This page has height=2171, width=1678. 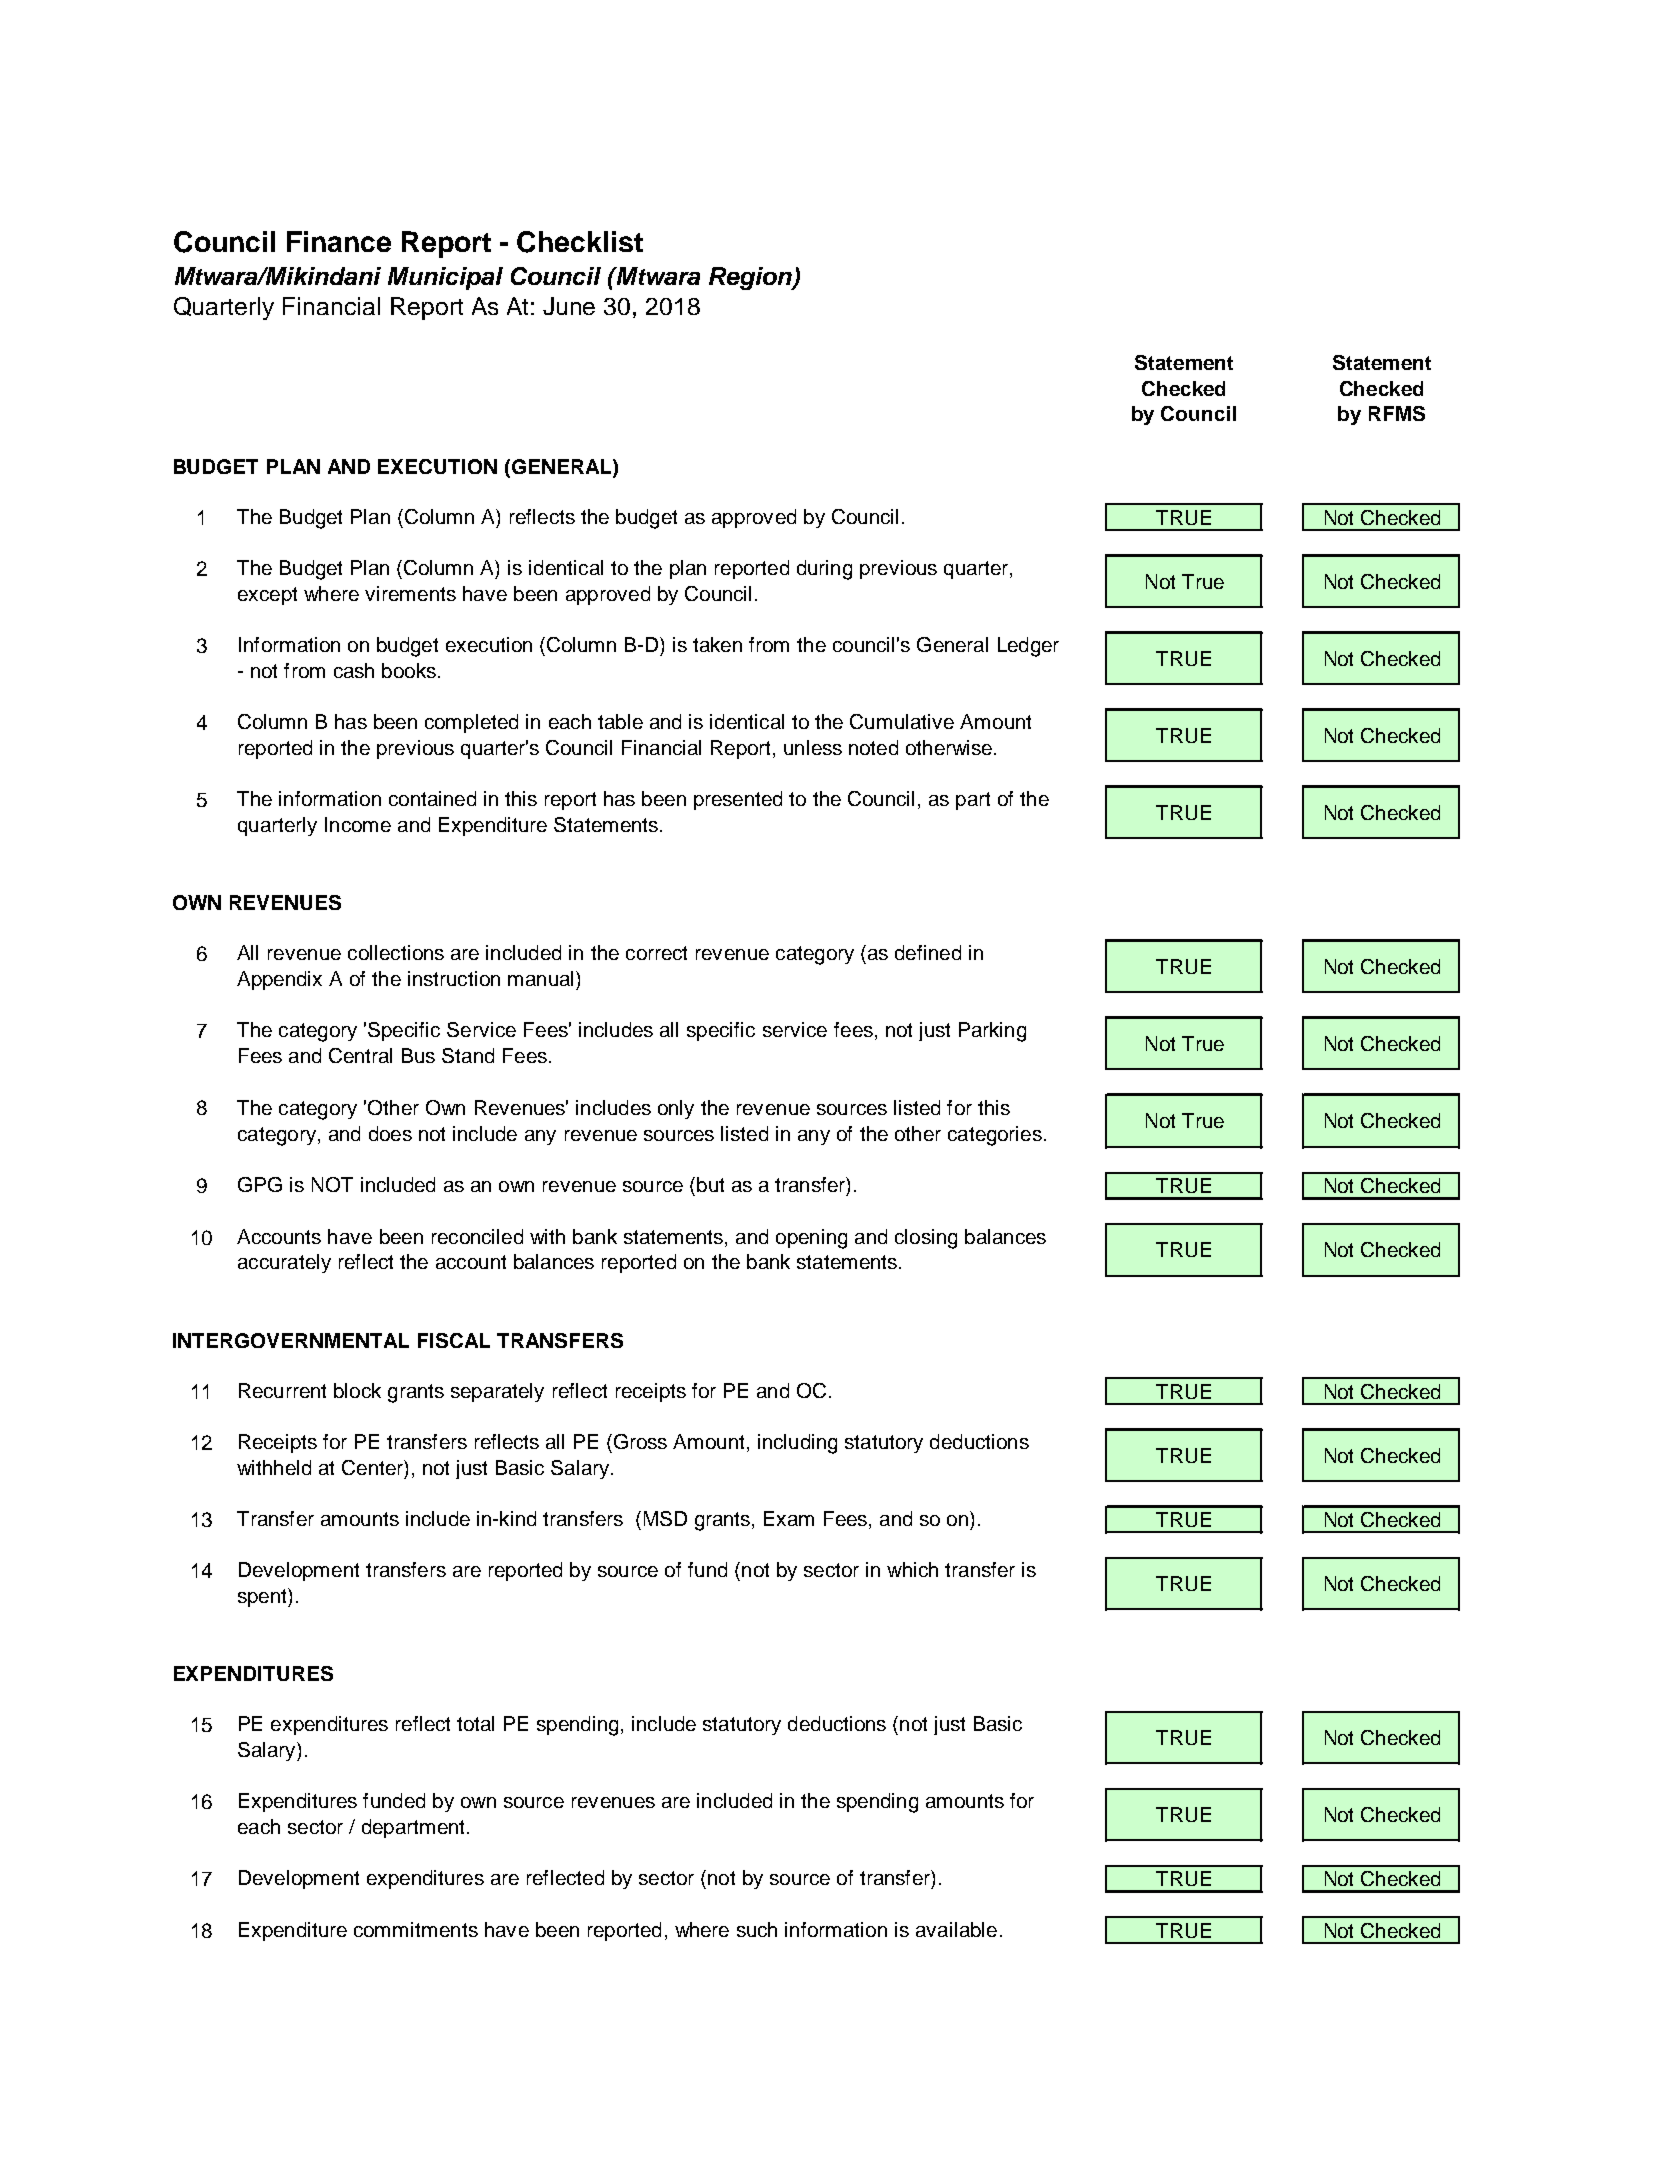 I want to click on June, so click(x=569, y=306).
